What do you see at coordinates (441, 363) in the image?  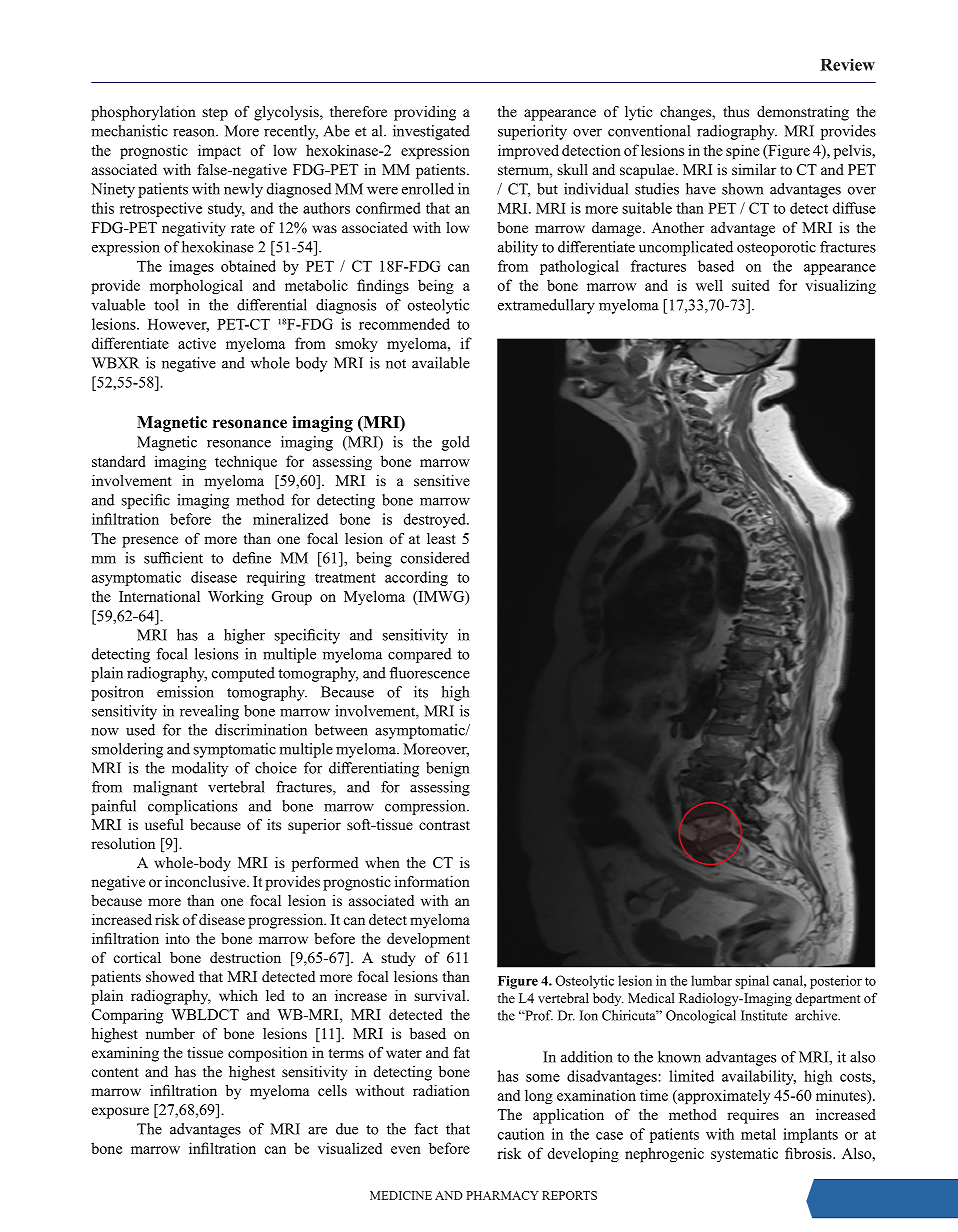 I see `available` at bounding box center [441, 363].
